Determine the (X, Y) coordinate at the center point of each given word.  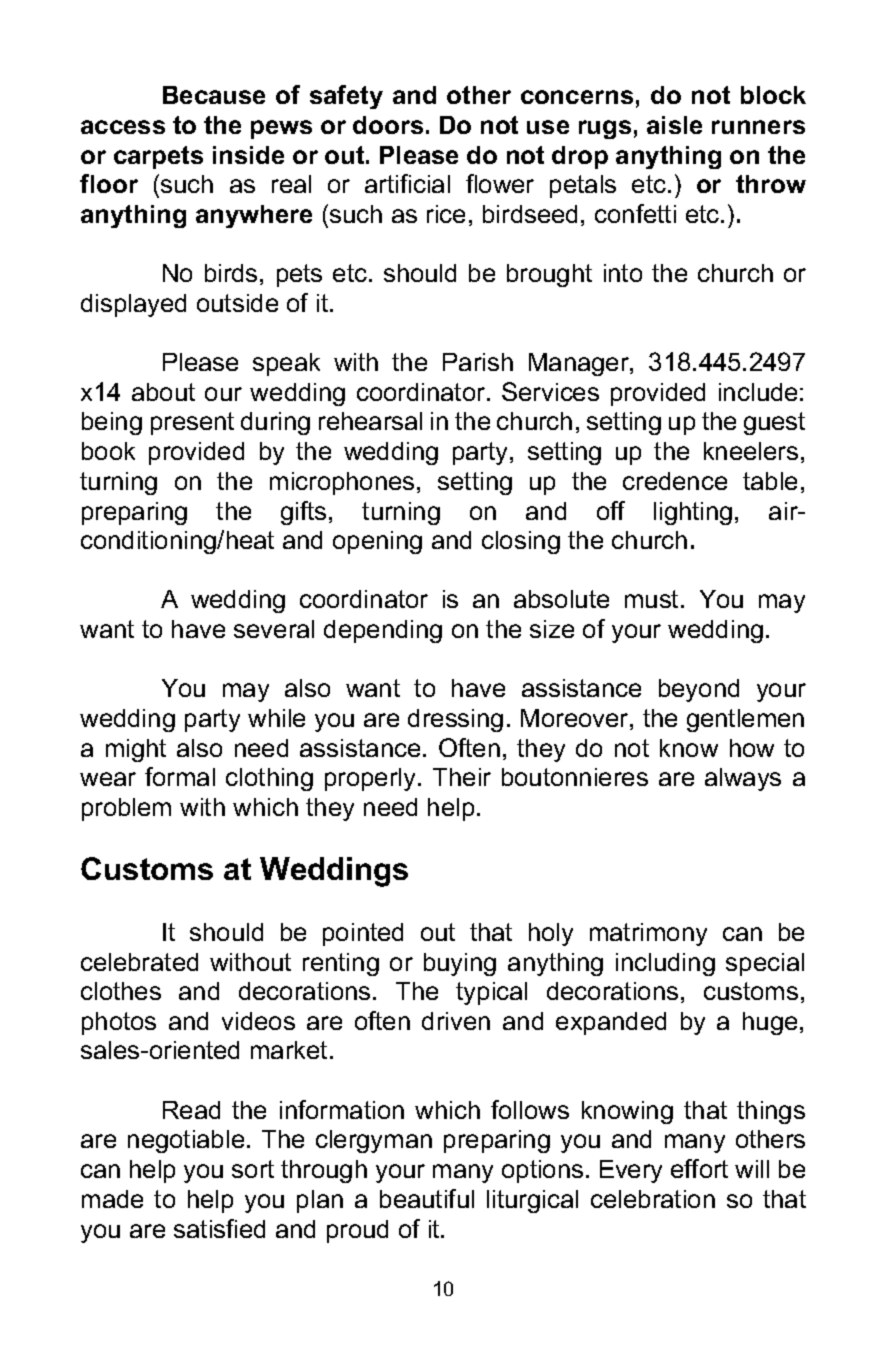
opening (377, 542)
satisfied (219, 1228)
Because (214, 95)
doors (388, 125)
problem (126, 809)
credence (675, 481)
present (192, 423)
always (743, 779)
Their (462, 777)
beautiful (427, 1198)
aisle (674, 125)
